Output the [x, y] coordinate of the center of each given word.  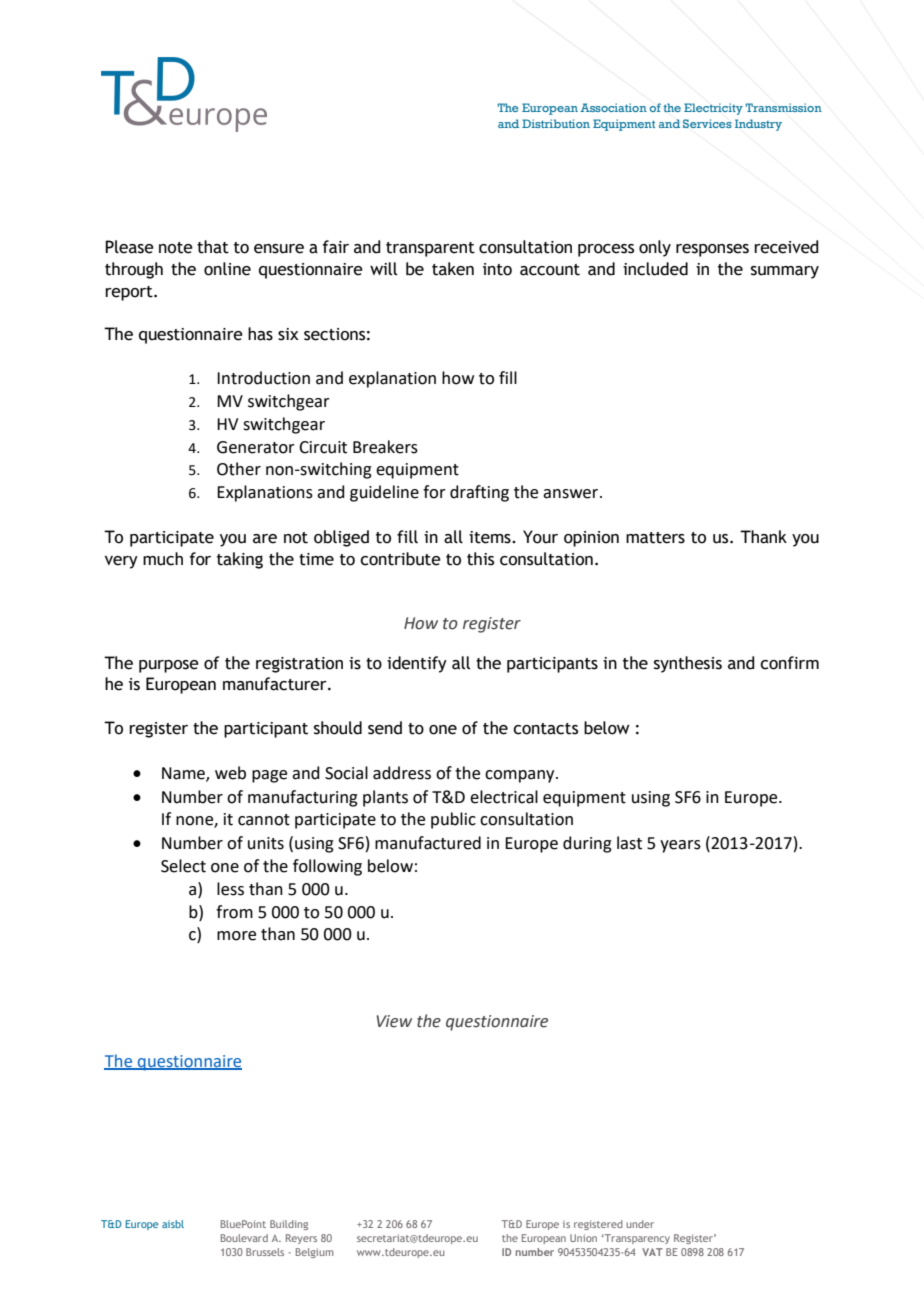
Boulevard [244, 1238]
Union [583, 1238]
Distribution [556, 123]
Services [707, 123]
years [680, 846]
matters [655, 538]
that [213, 247]
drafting [479, 493]
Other [239, 469]
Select [183, 866]
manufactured [428, 843]
